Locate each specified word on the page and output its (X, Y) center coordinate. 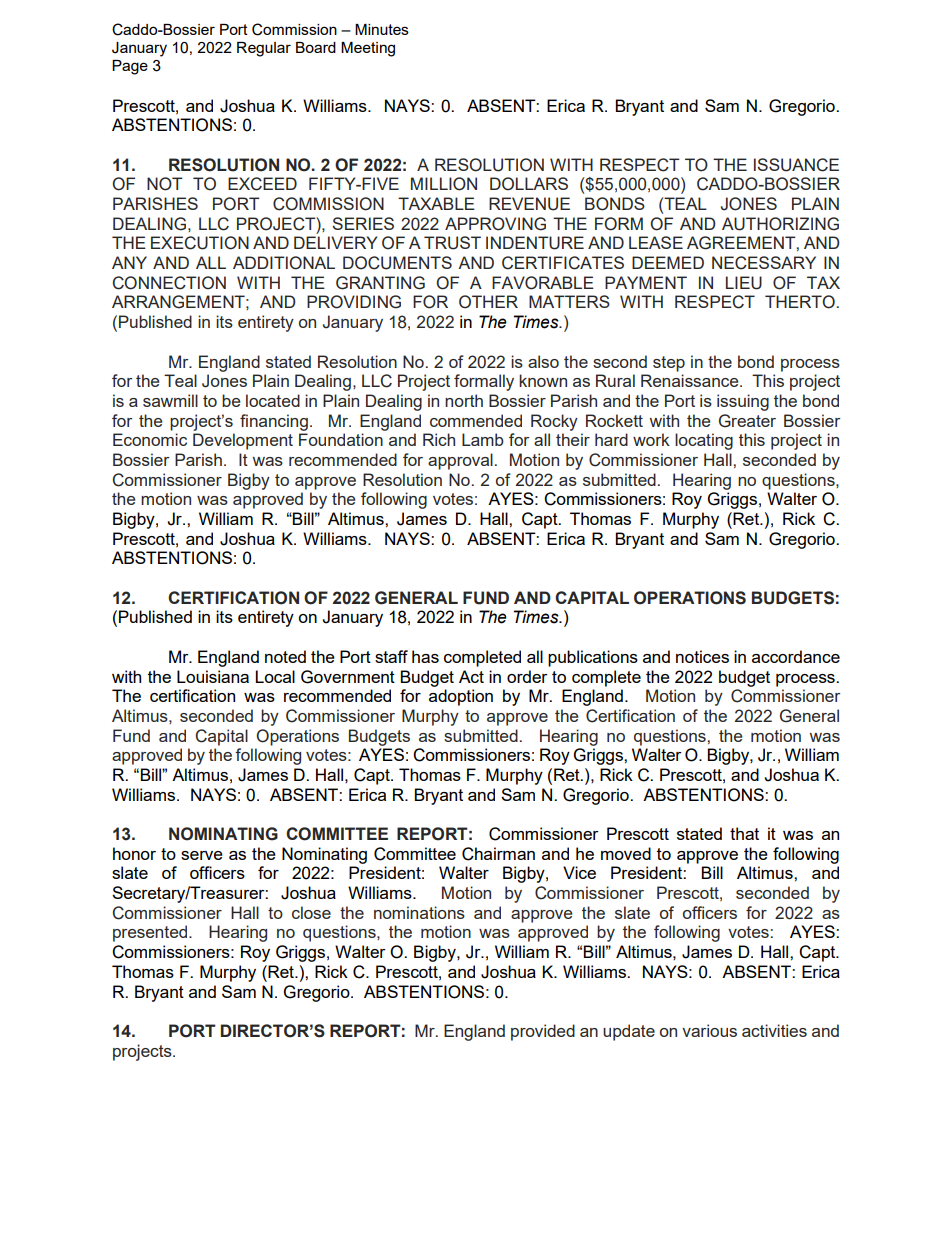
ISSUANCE (796, 165)
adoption (461, 697)
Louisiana (213, 676)
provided (543, 1032)
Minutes (382, 29)
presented (151, 933)
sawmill (170, 400)
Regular (264, 49)
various (709, 1030)
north (464, 400)
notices (702, 656)
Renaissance (691, 380)
